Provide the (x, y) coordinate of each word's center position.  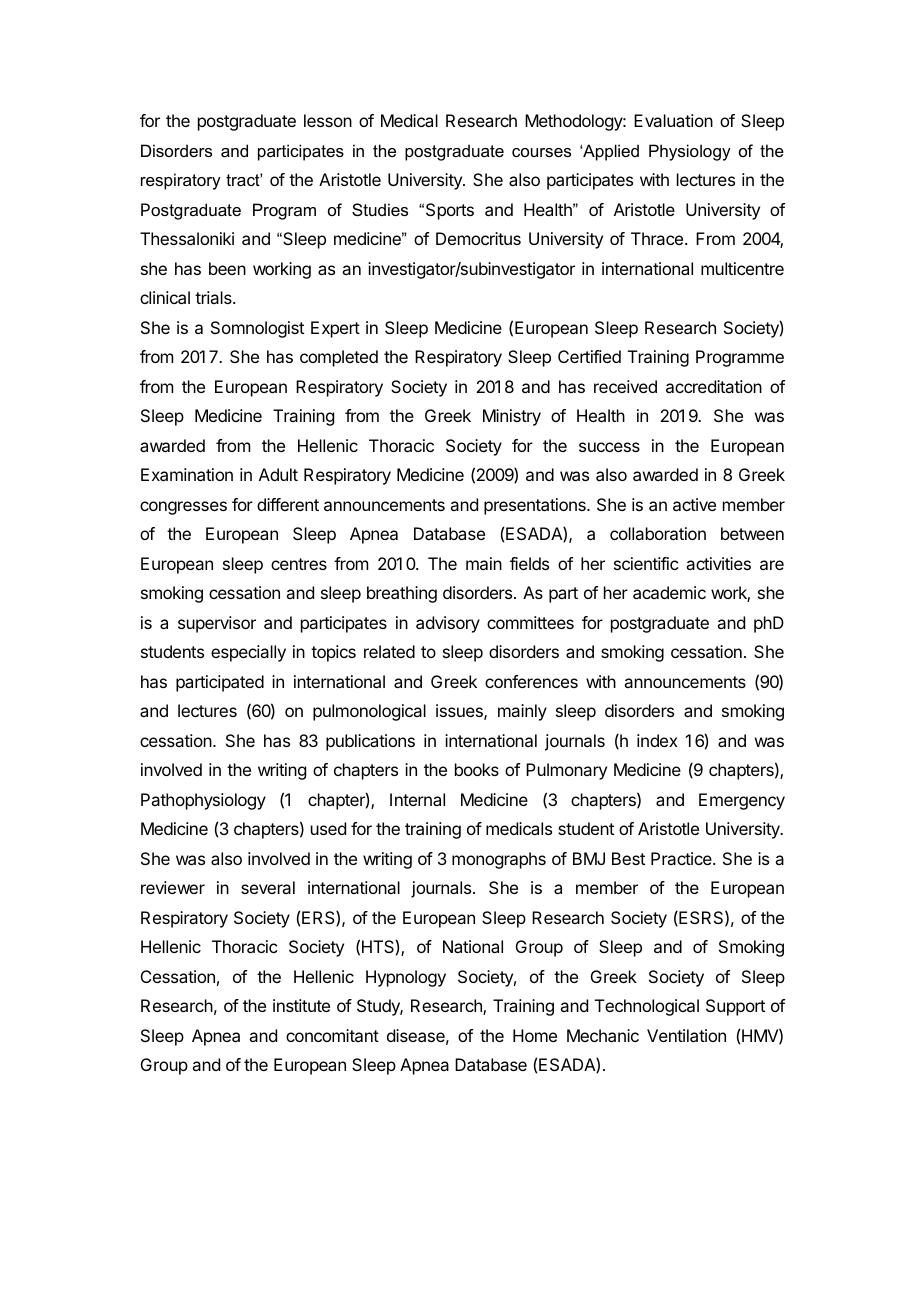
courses (541, 152)
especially (248, 653)
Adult (278, 474)
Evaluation (673, 120)
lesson (328, 120)
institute (301, 1005)
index (657, 740)
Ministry (512, 417)
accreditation (714, 386)
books (477, 769)
